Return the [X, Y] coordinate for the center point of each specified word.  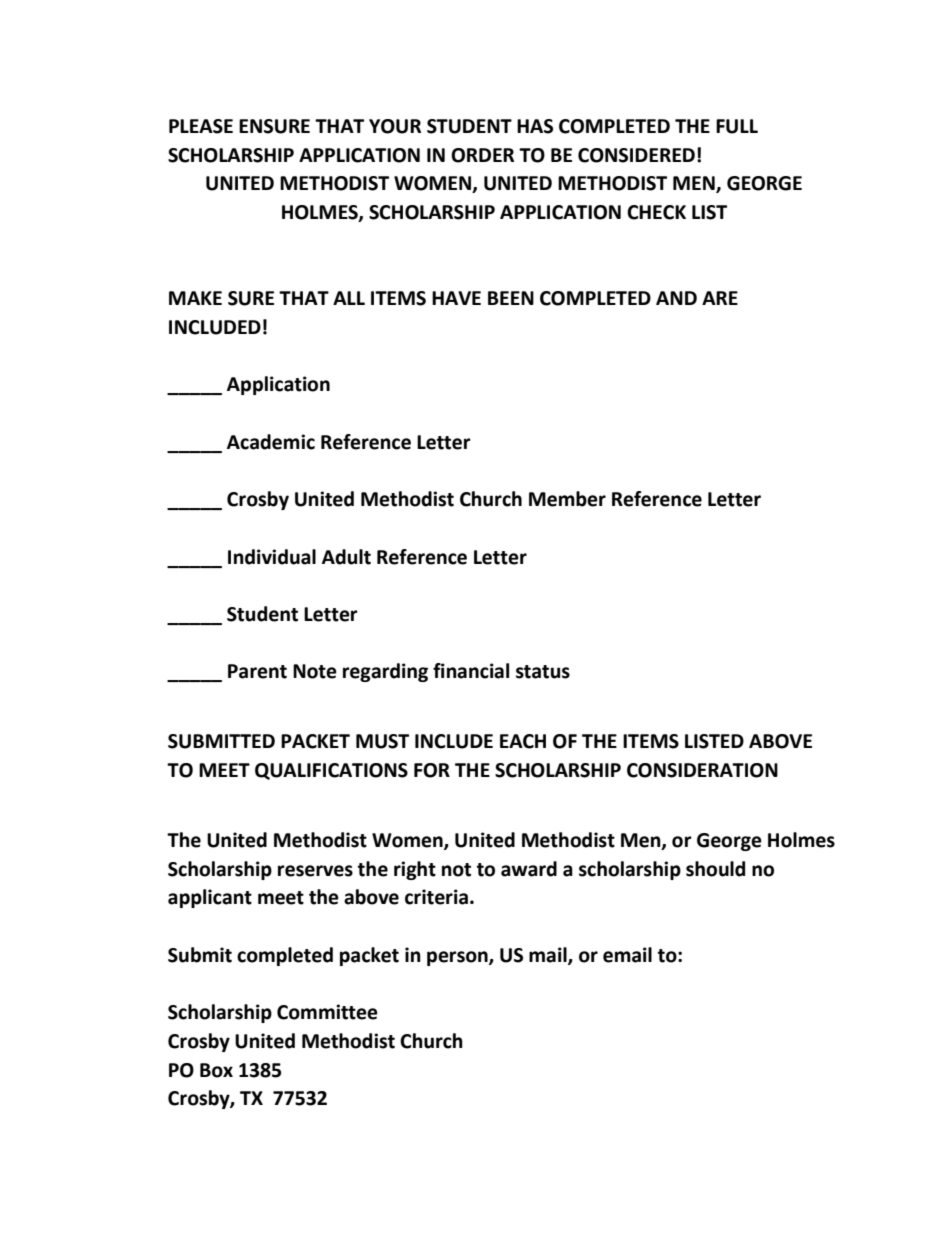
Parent [257, 671]
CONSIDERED [636, 155]
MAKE [195, 298]
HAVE [456, 298]
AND [676, 298]
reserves [315, 871]
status [543, 672]
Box [216, 1070]
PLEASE [201, 126]
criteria [436, 897]
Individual [272, 557]
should [715, 869]
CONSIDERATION [702, 770]
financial [471, 671]
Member [567, 499]
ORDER [482, 155]
